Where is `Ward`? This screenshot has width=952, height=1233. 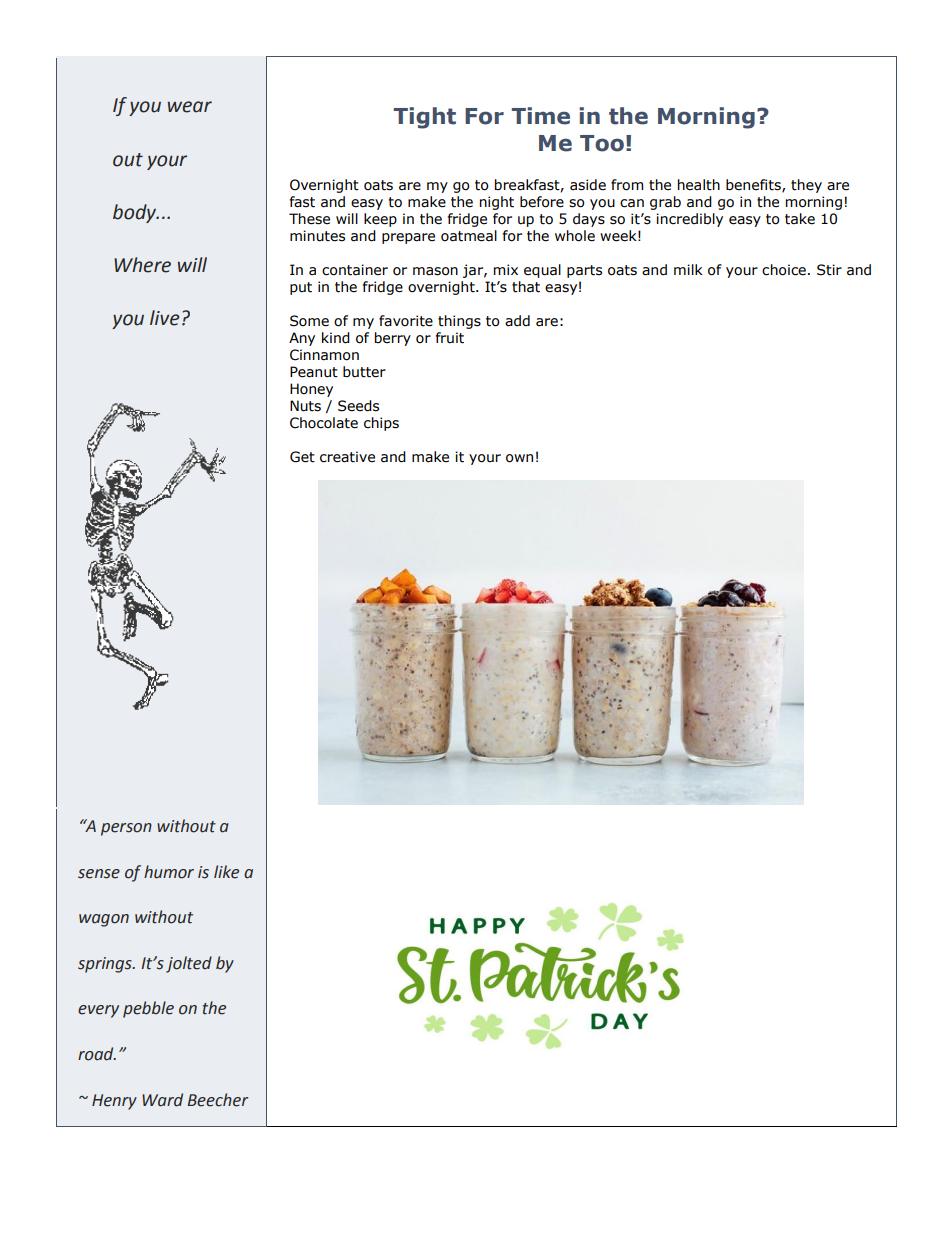 Ward is located at coordinates (162, 1100).
